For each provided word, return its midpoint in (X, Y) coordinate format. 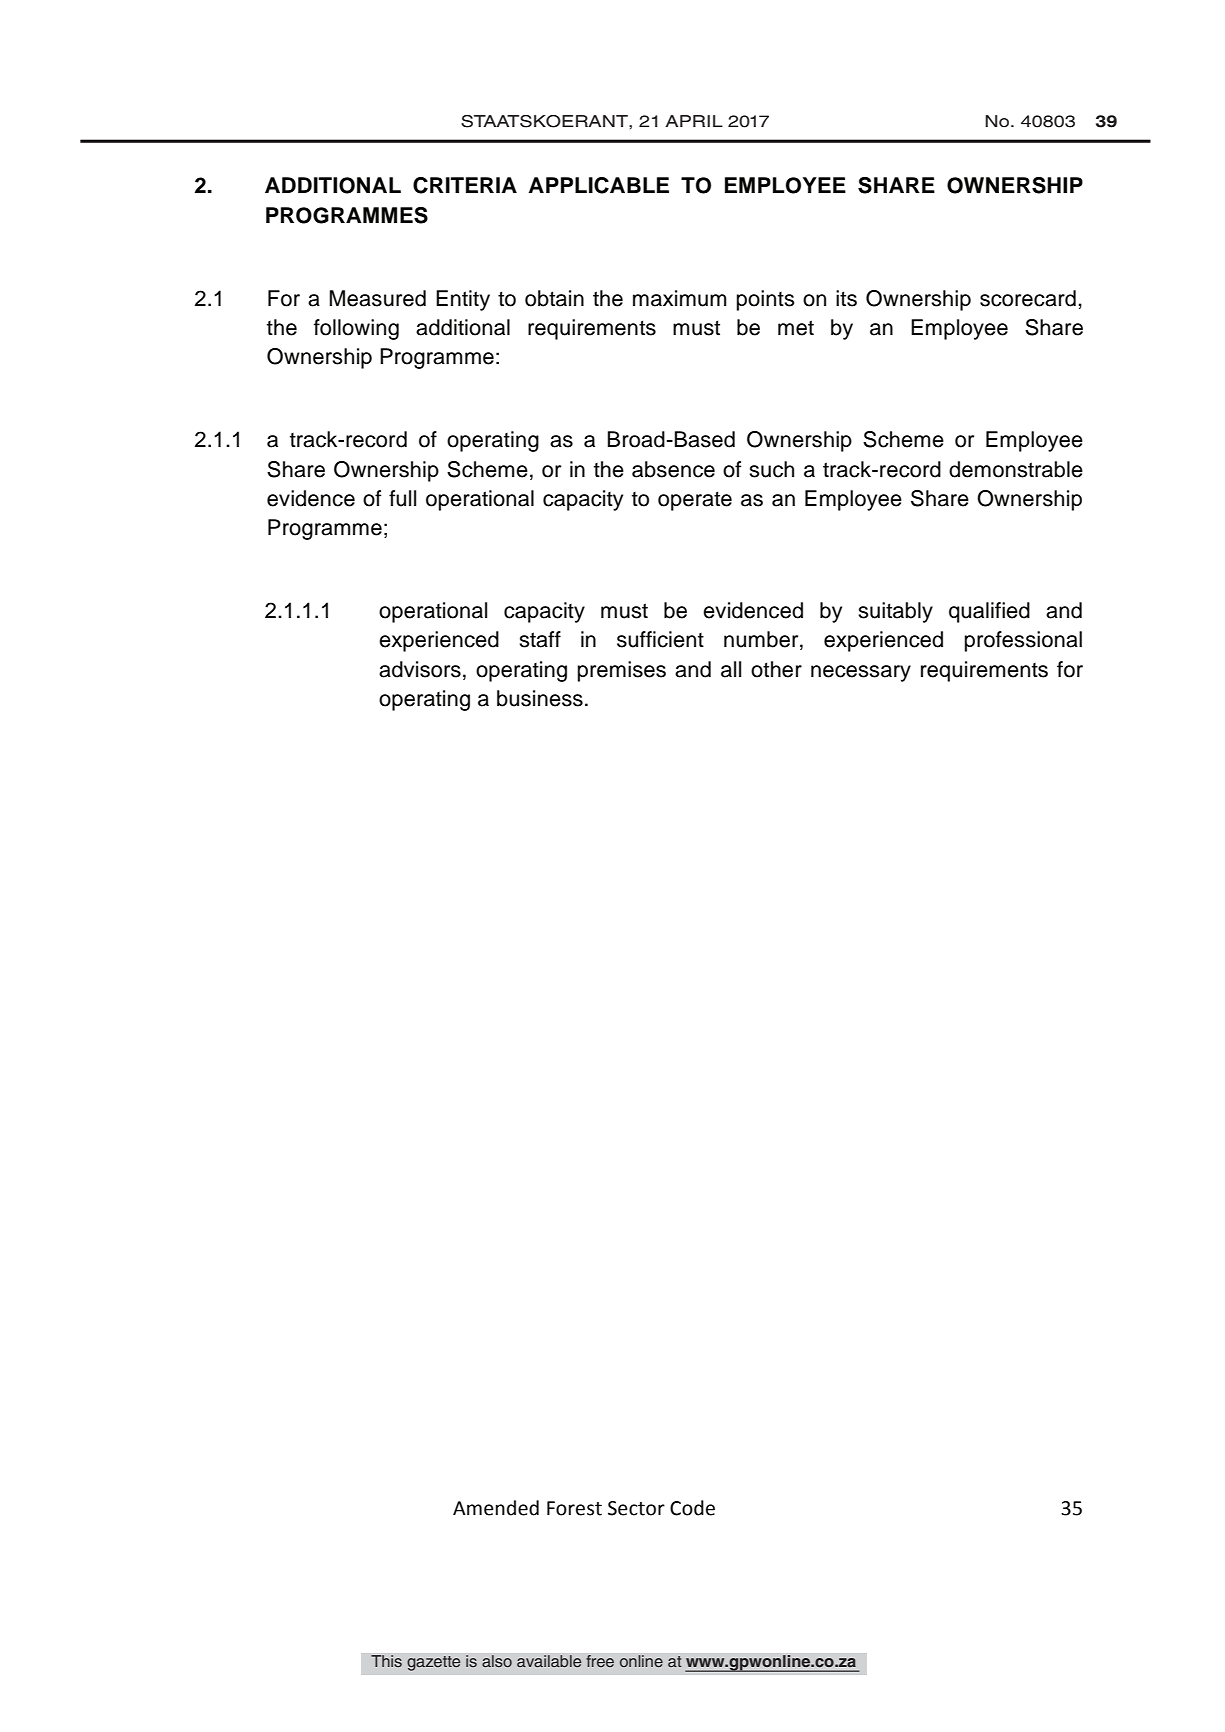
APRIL (694, 121)
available (549, 1661)
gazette (433, 1663)
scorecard (1028, 298)
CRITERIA (465, 185)
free (600, 1661)
